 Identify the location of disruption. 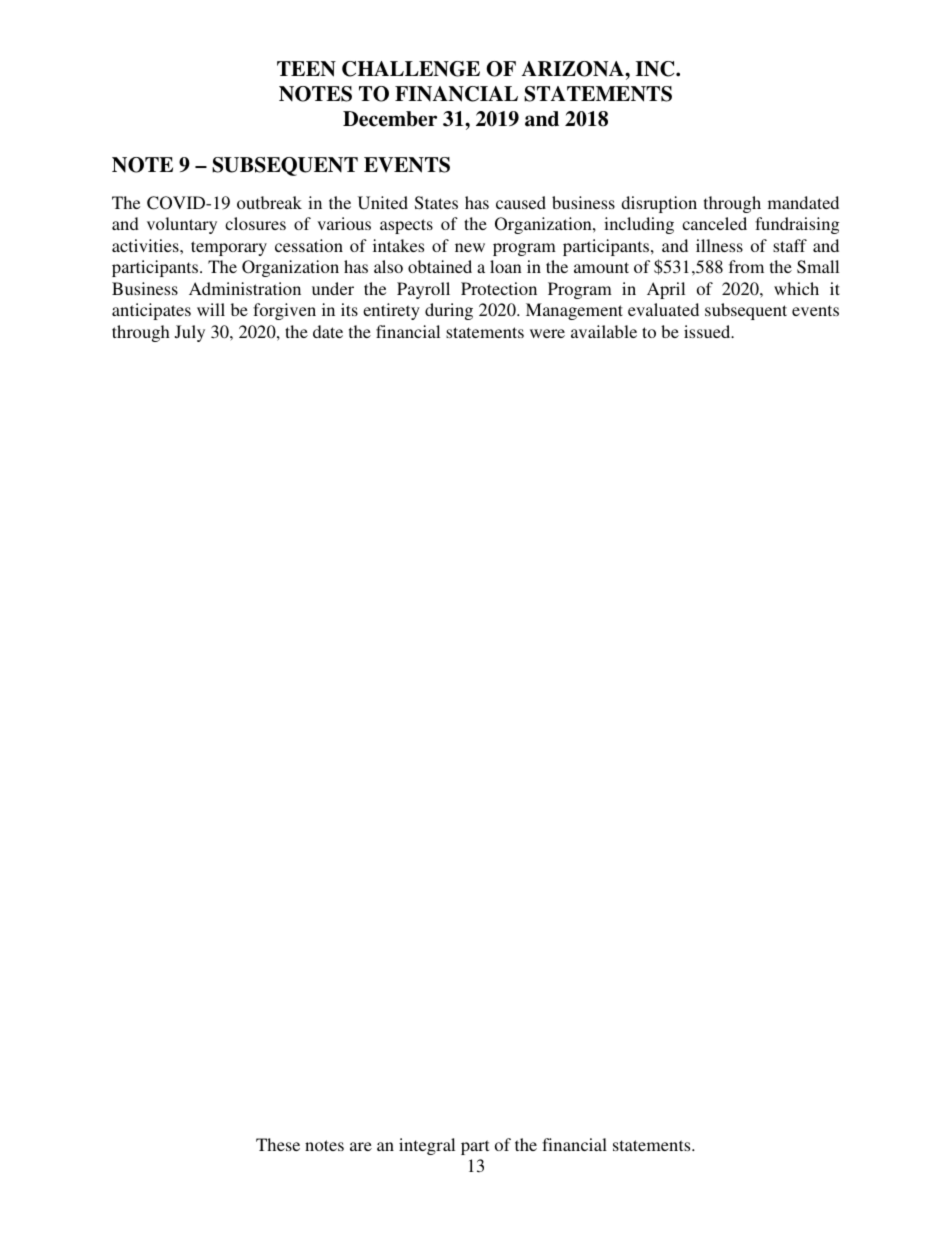
(659, 204).
